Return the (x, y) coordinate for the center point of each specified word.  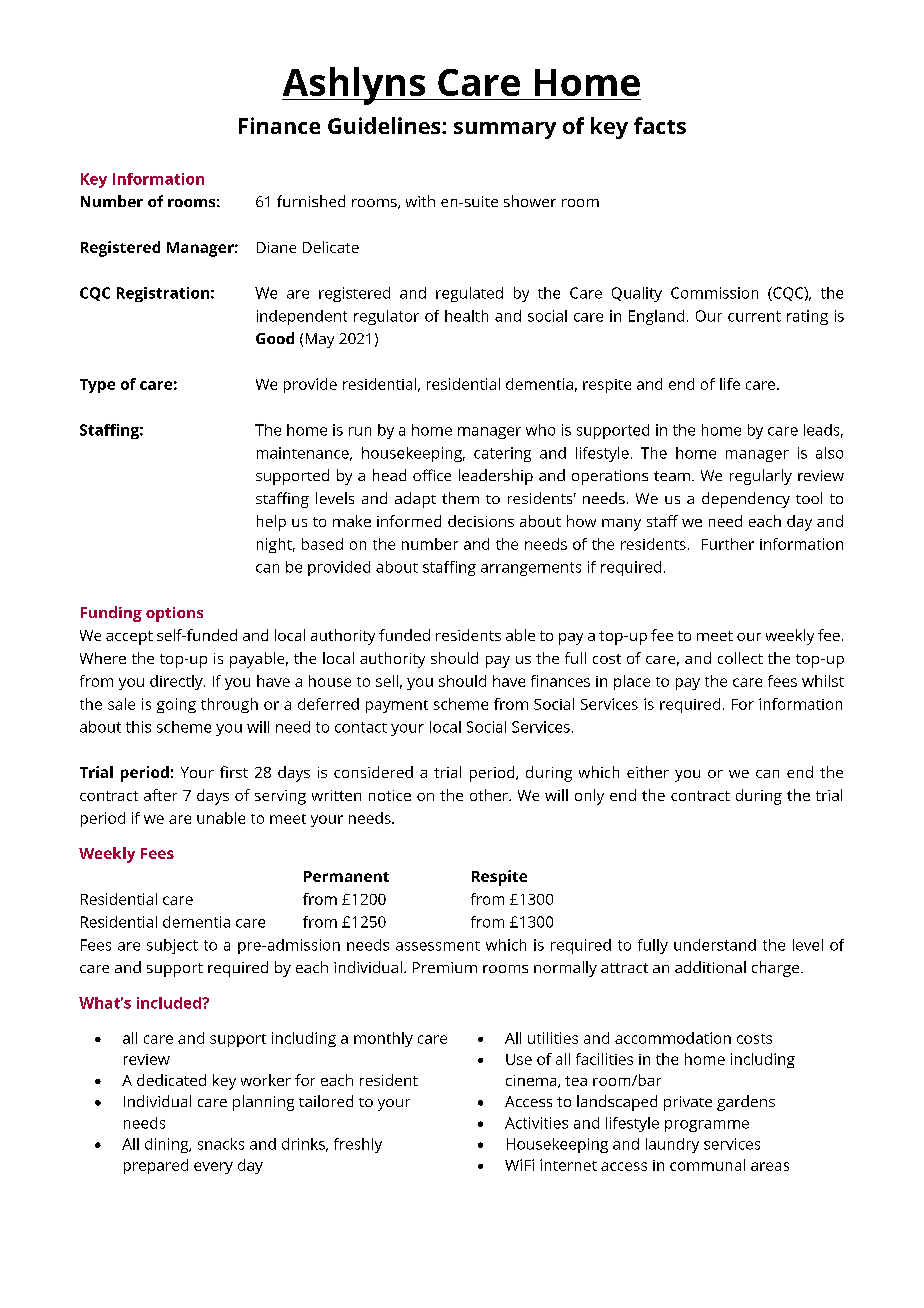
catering (502, 454)
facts (660, 125)
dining (168, 1145)
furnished (311, 201)
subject (172, 946)
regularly (761, 477)
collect (740, 658)
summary (505, 130)
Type (97, 386)
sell (387, 681)
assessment (438, 946)
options (174, 614)
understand (715, 945)
